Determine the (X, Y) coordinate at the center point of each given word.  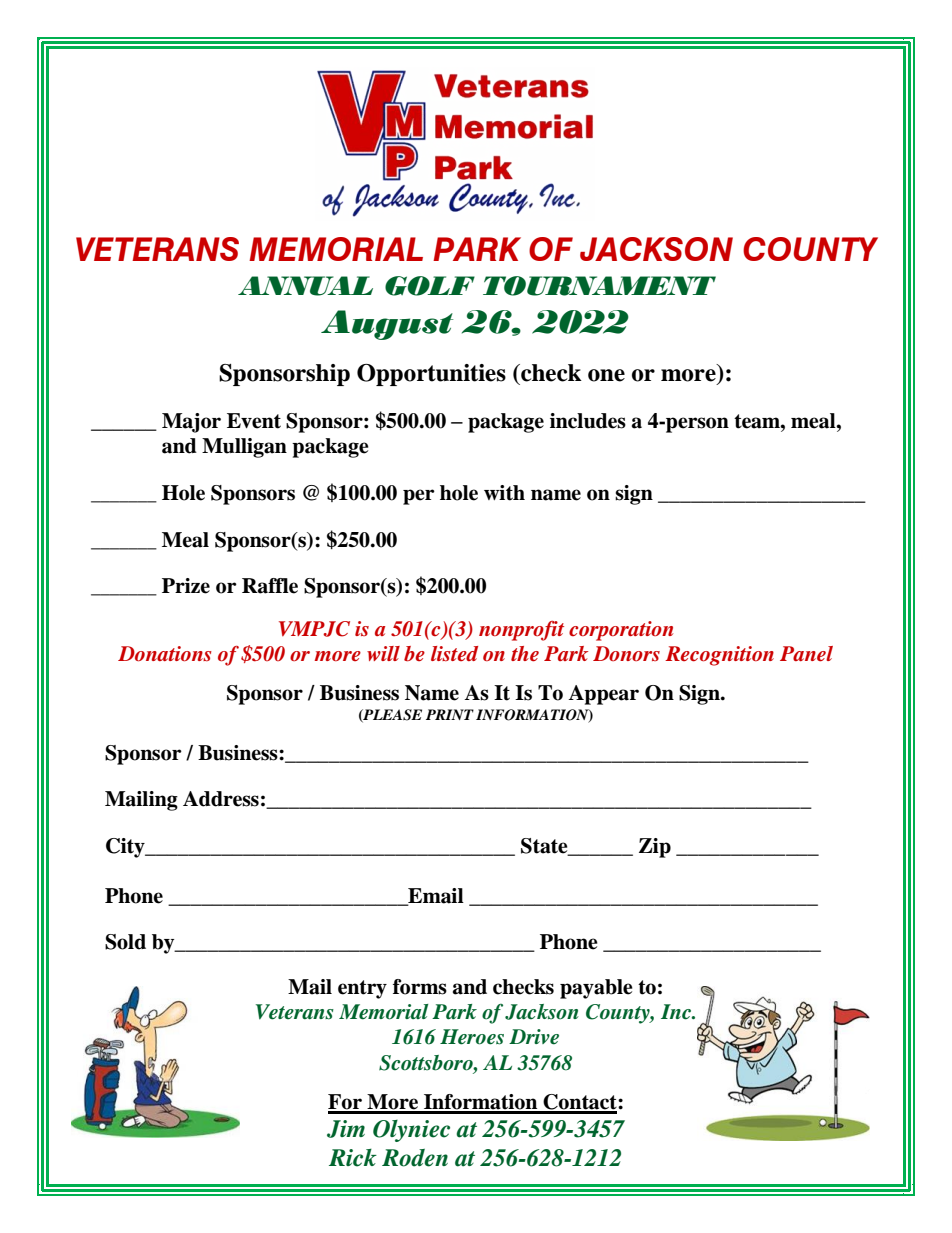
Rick (353, 1158)
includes (588, 421)
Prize (186, 586)
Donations (165, 654)
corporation (621, 631)
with (504, 493)
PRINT (450, 714)
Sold (125, 942)
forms (420, 987)
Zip (655, 848)
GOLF (430, 286)
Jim (346, 1129)
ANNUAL (305, 286)
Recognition (719, 656)
